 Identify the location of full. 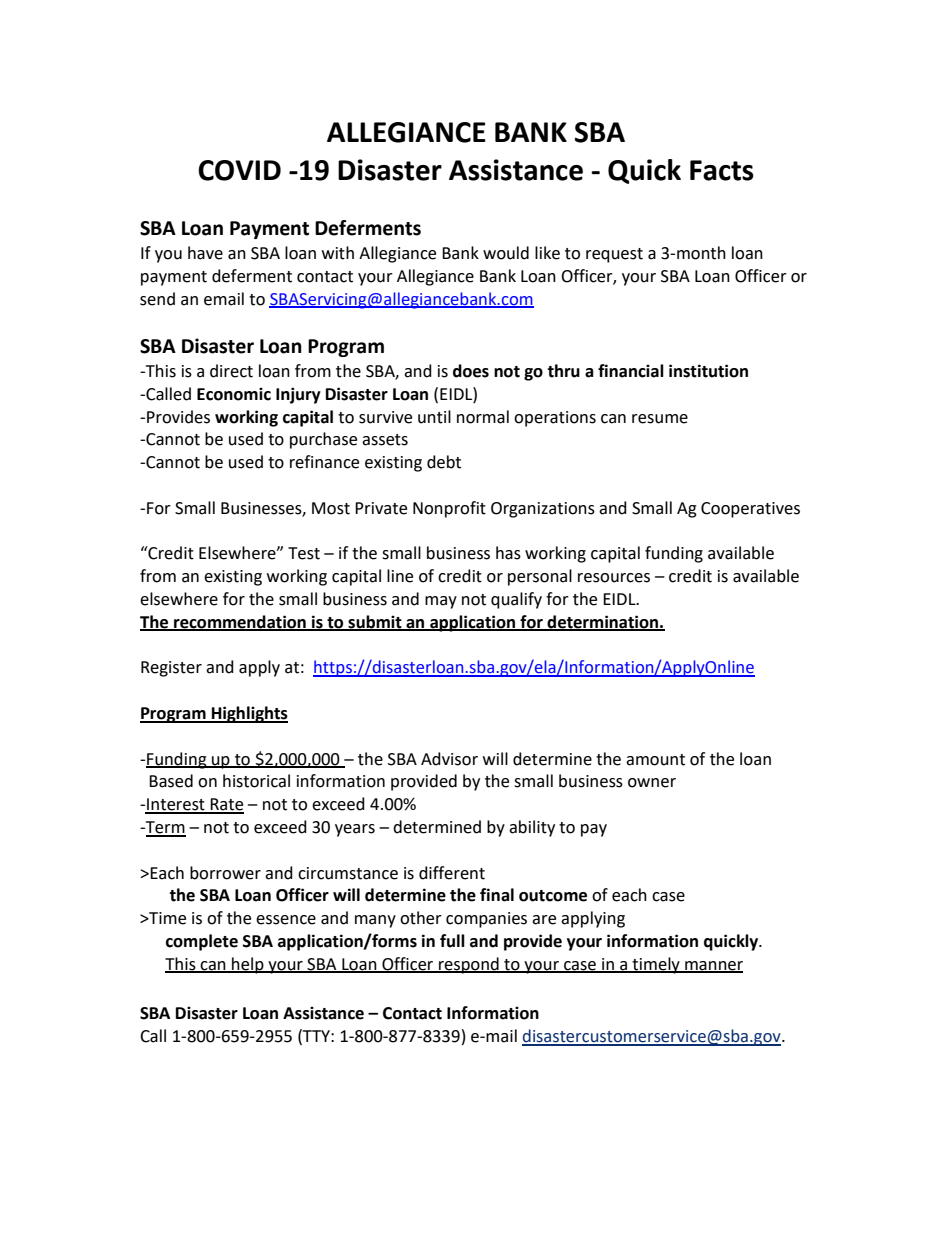
(452, 941).
